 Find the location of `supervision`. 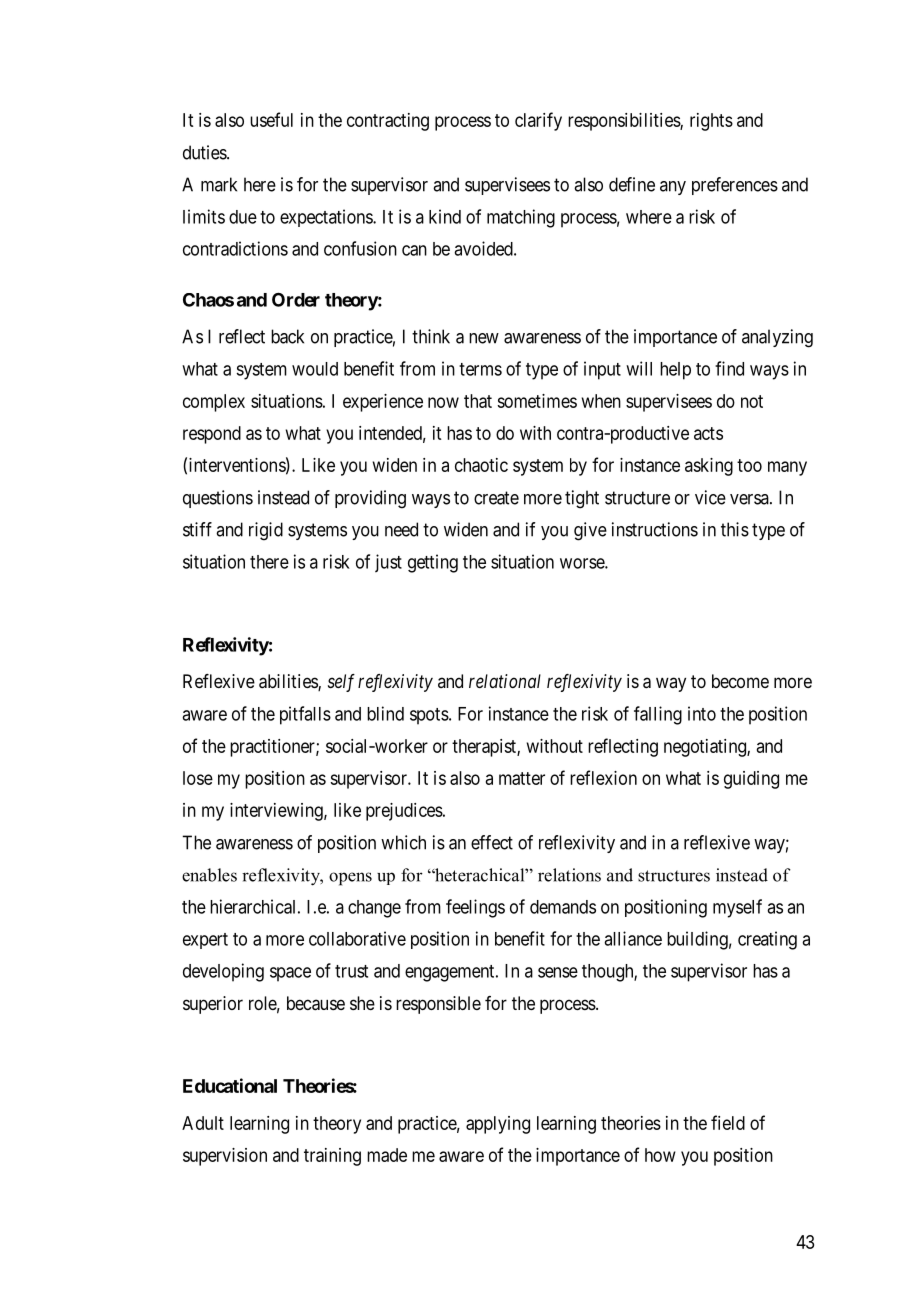

supervision is located at coordinates (225, 1157).
